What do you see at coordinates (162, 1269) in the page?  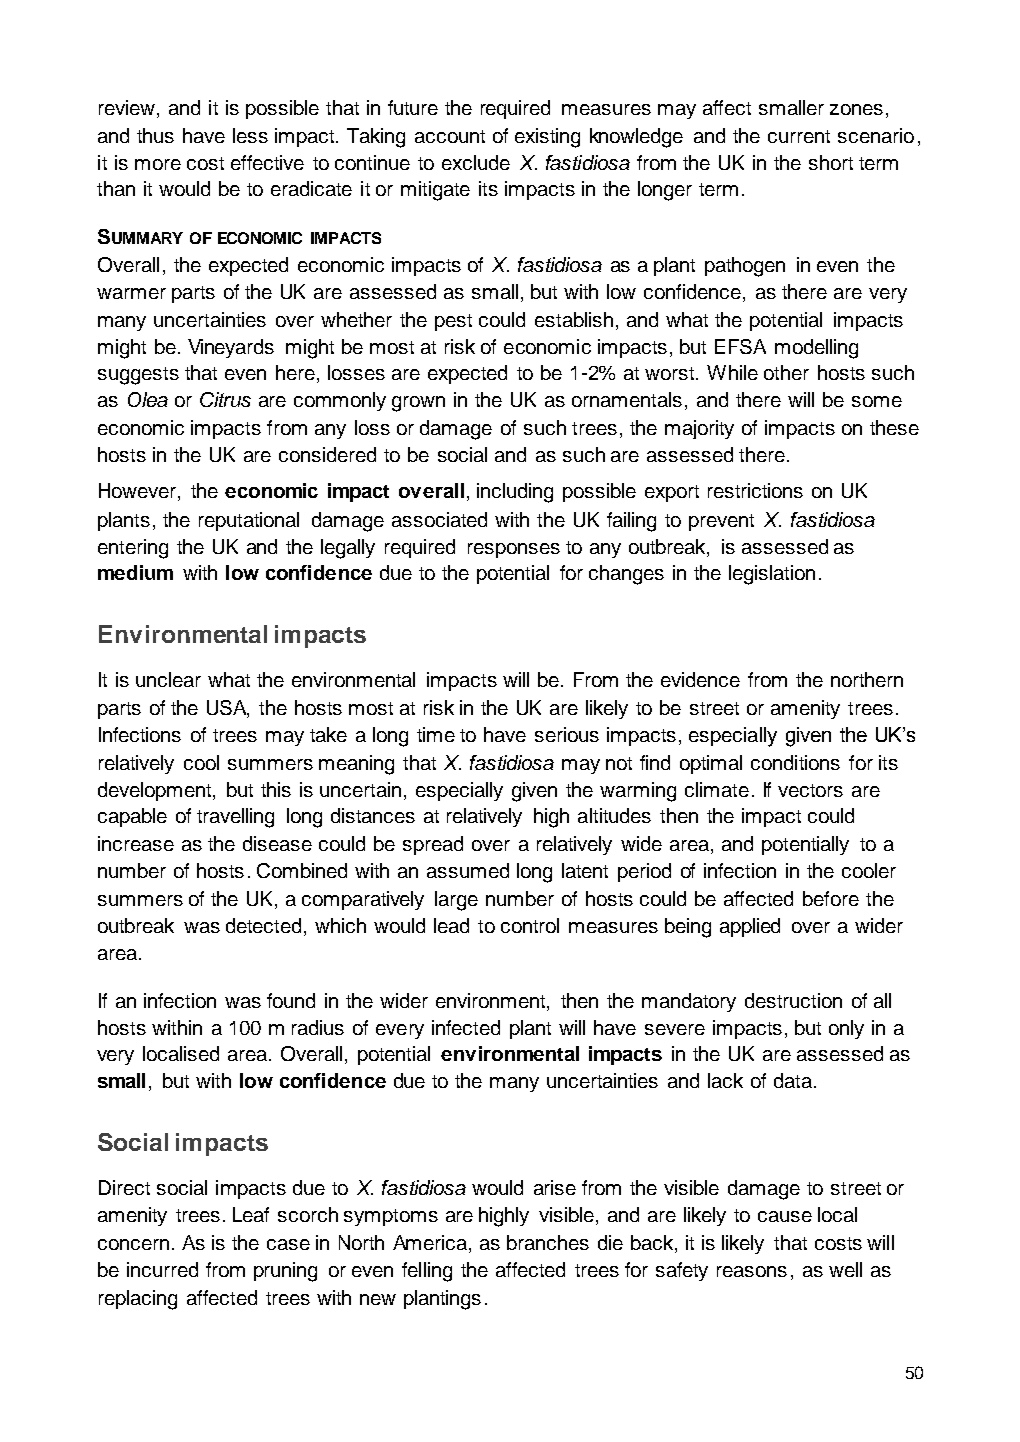 I see `incurred` at bounding box center [162, 1269].
